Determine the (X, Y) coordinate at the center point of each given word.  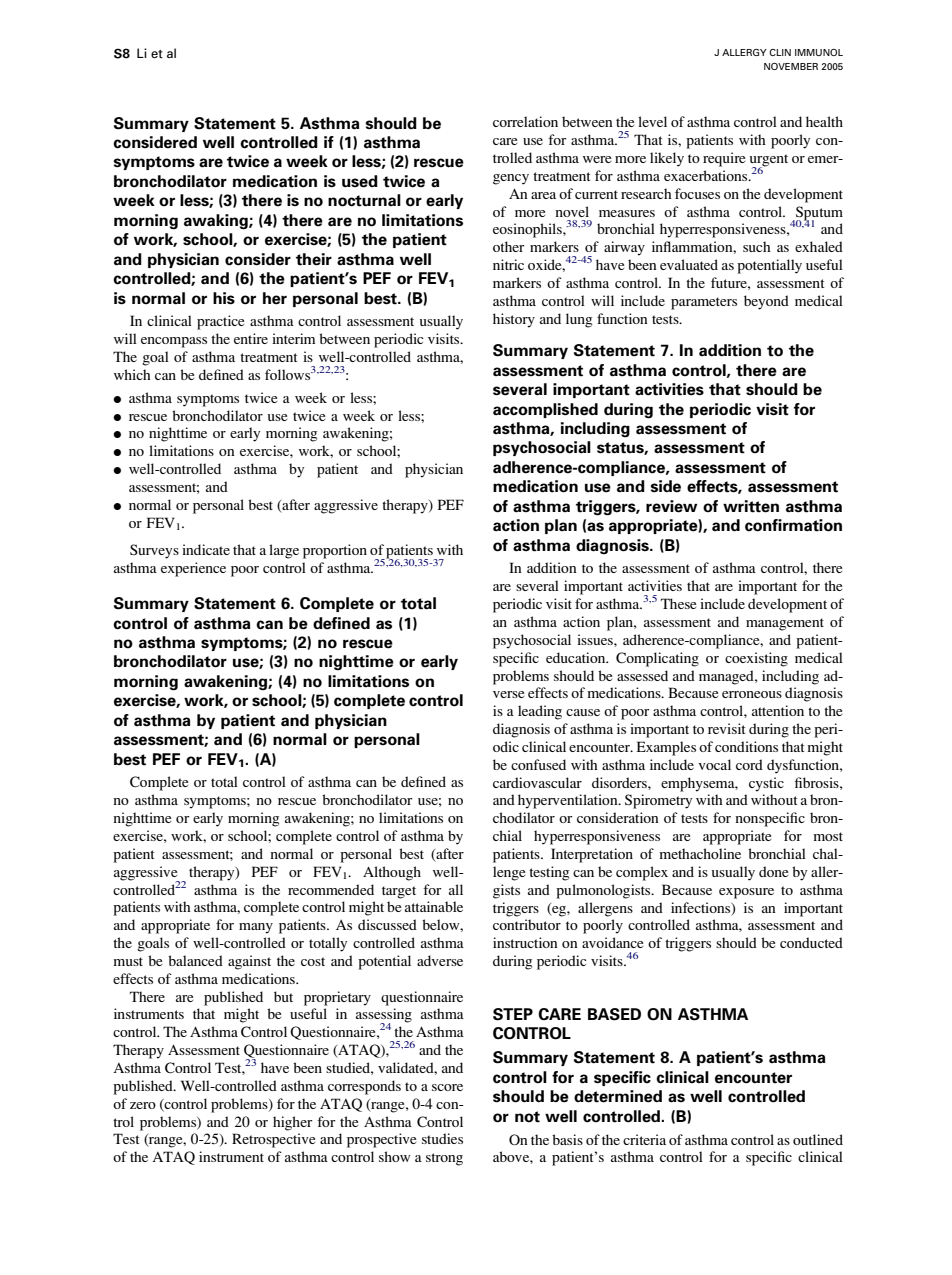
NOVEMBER (791, 66)
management (785, 624)
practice (220, 322)
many (256, 928)
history (514, 320)
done (773, 871)
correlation (525, 121)
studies (442, 1138)
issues (596, 639)
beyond (766, 302)
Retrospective (273, 1140)
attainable (434, 906)
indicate (206, 549)
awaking (217, 222)
